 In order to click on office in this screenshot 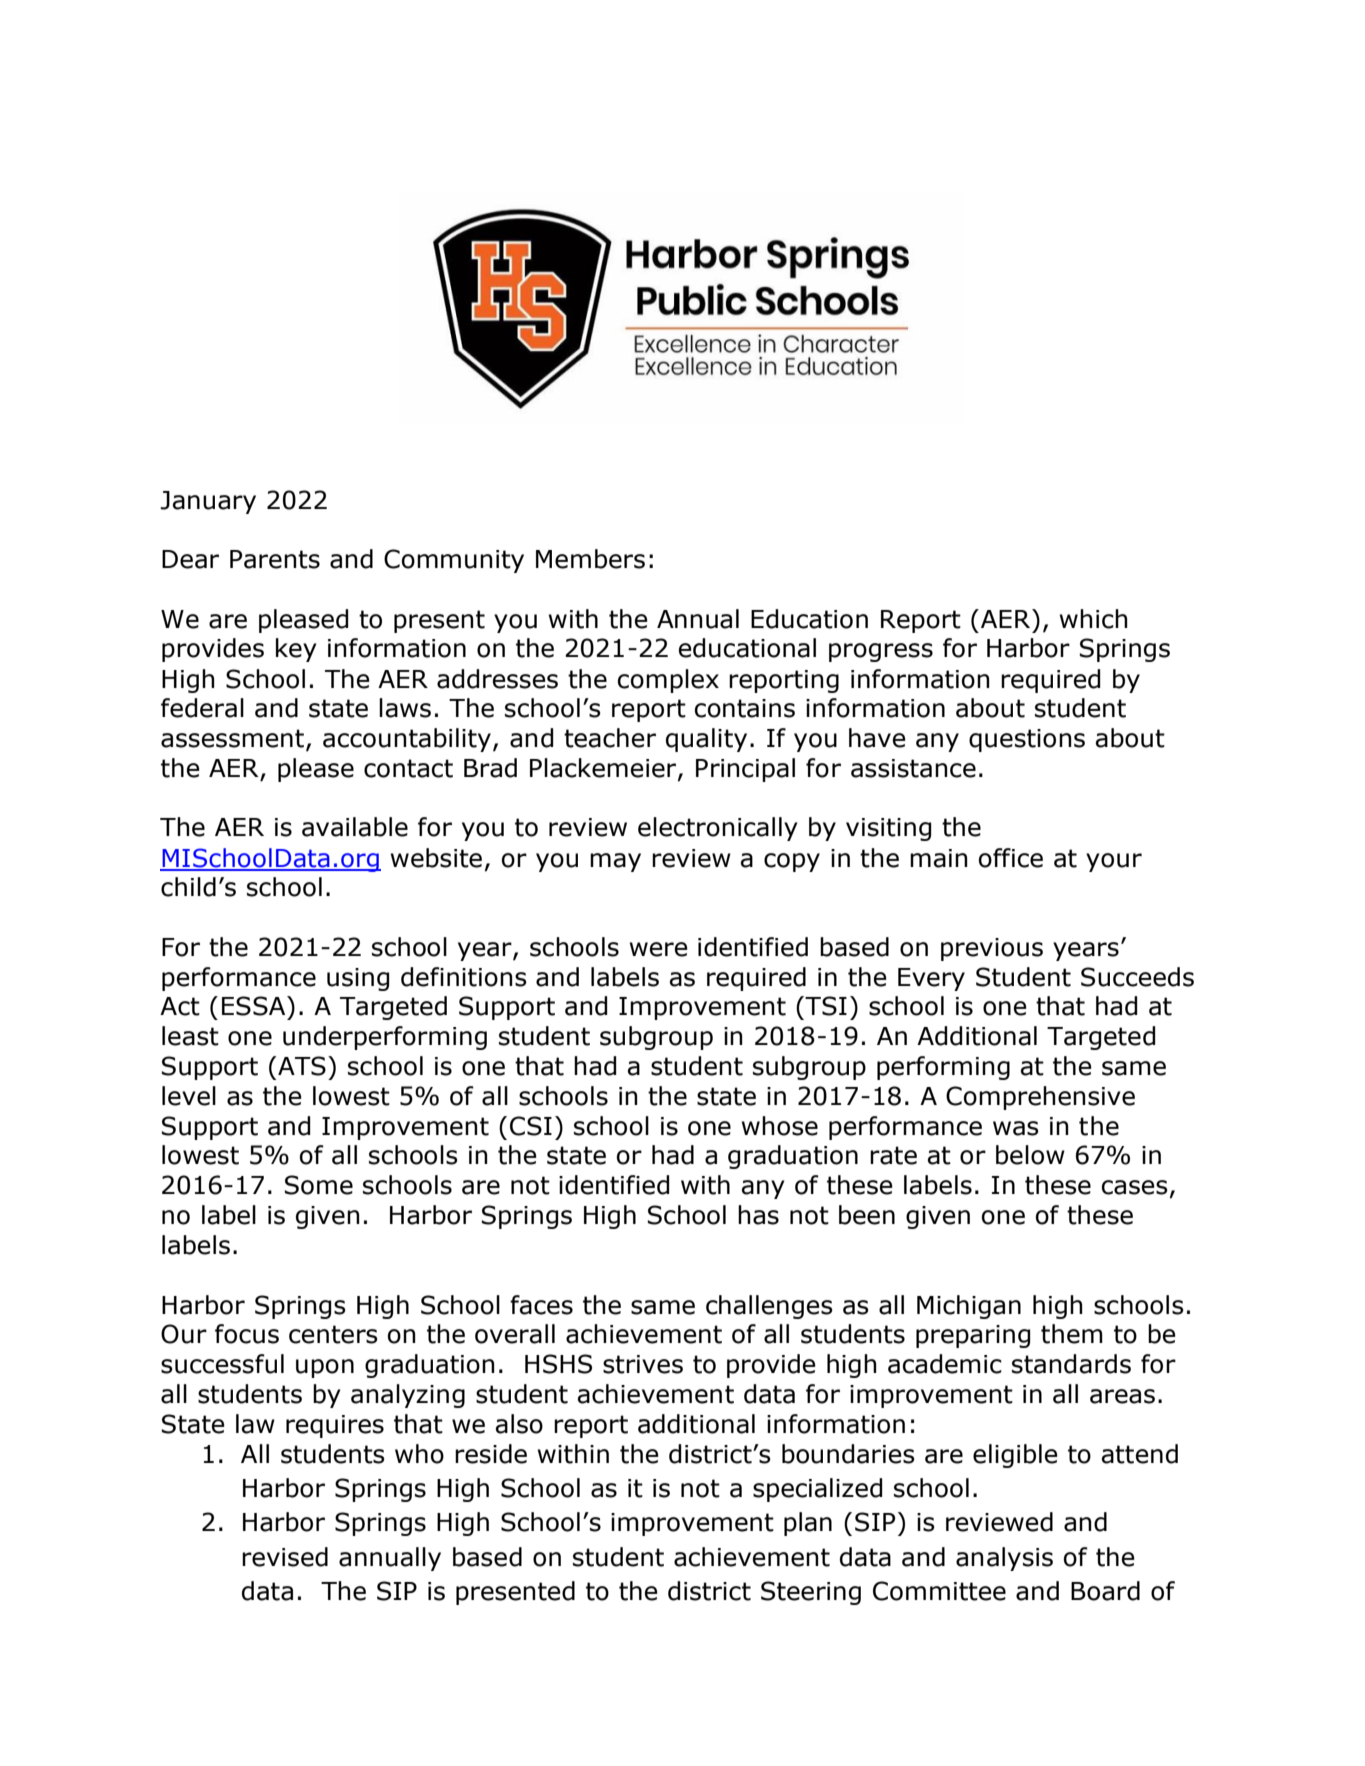, I will do `click(1011, 858)`.
